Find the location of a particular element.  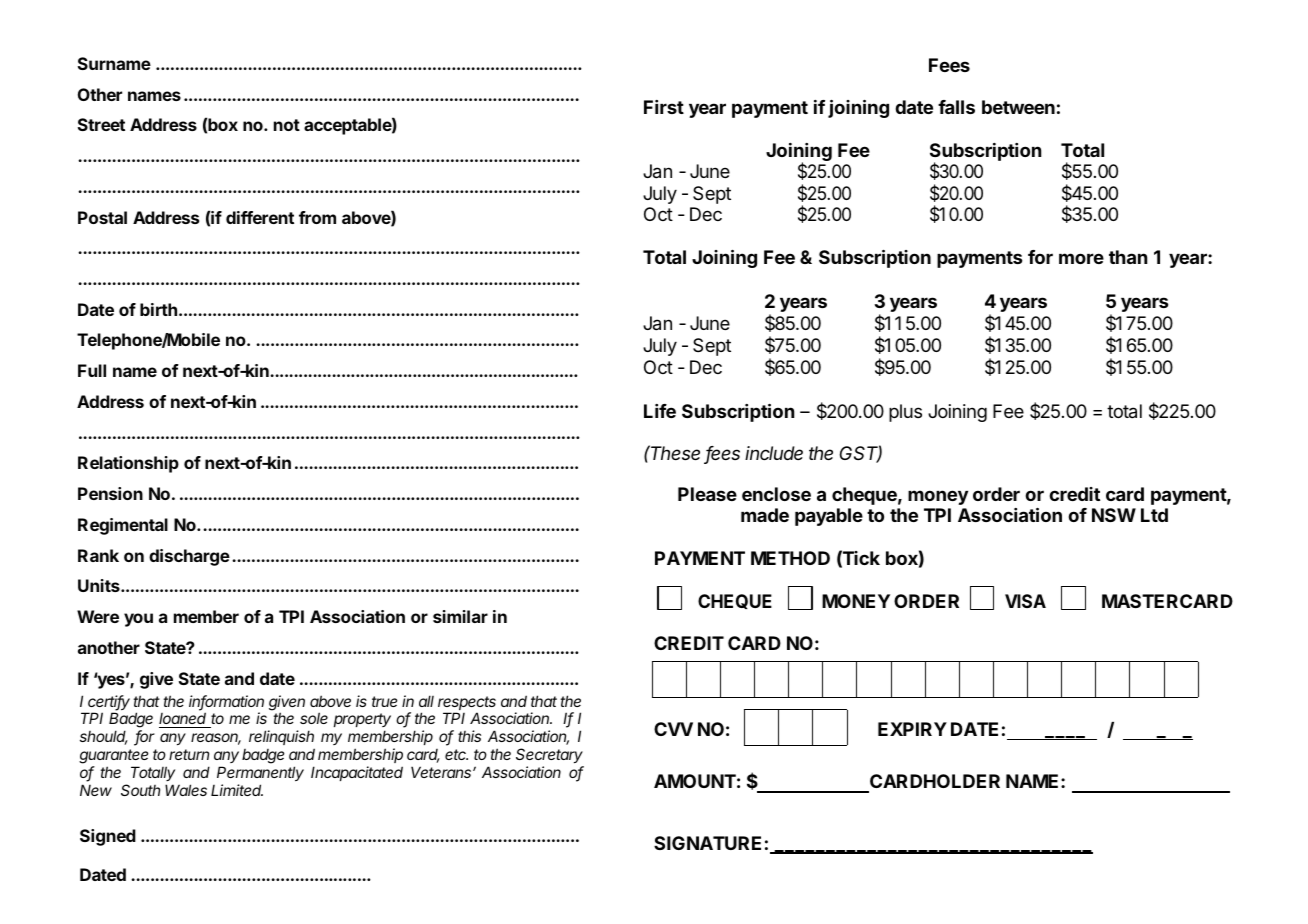

between is located at coordinates (1018, 107).
